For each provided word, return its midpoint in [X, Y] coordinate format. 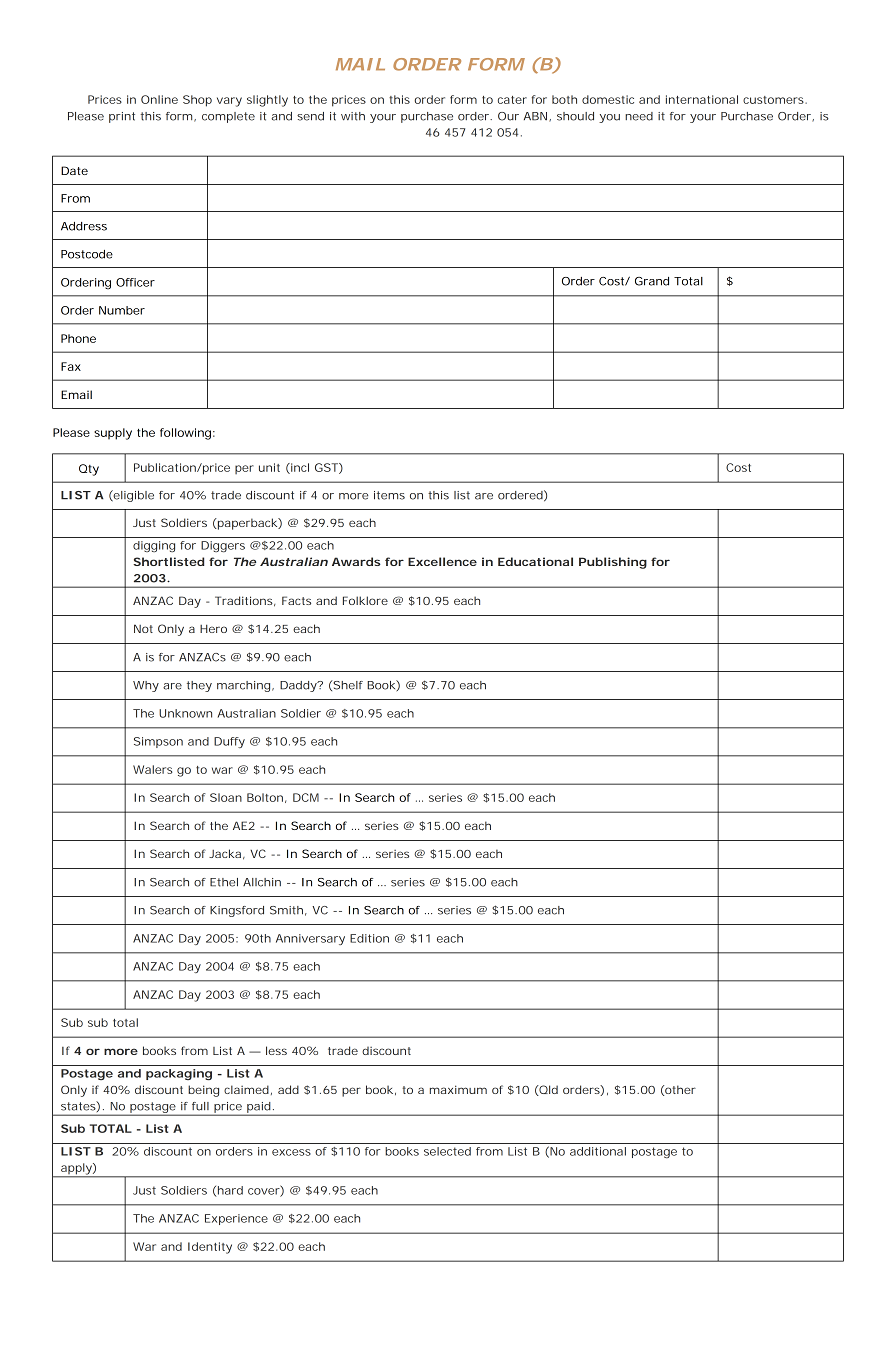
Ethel [224, 882]
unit [269, 467]
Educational [535, 561]
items [389, 495]
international [702, 99]
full [200, 1106]
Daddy [298, 686]
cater [512, 100]
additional [598, 1151]
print [122, 117]
